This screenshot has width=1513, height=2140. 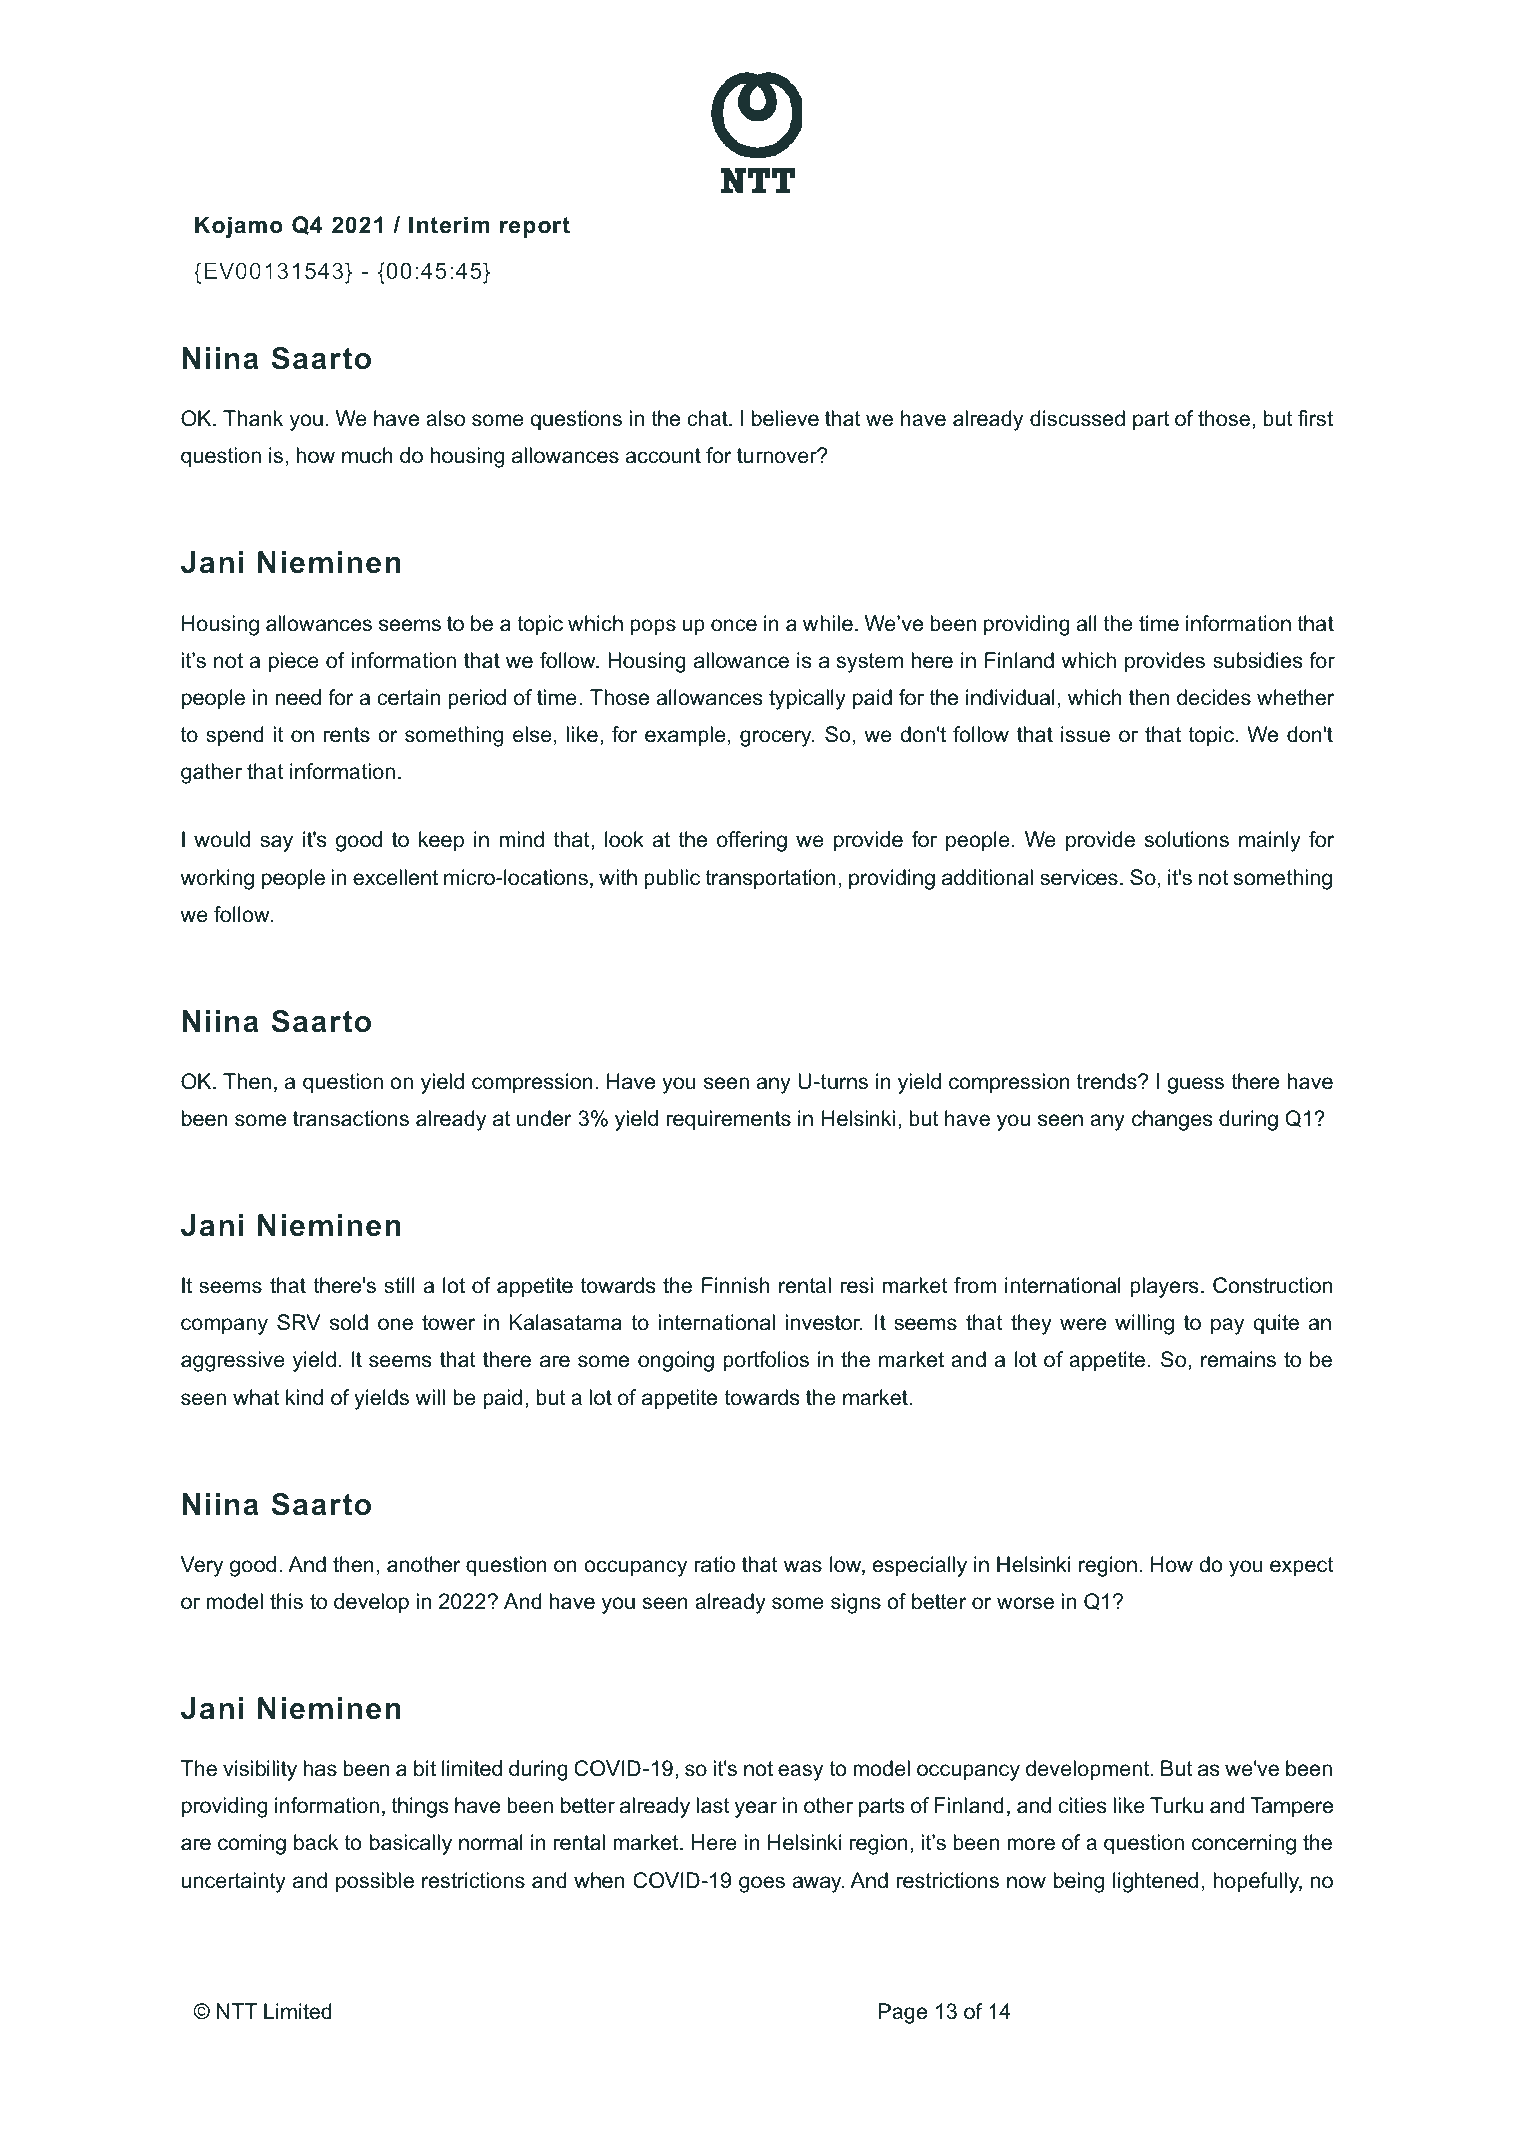 What do you see at coordinates (449, 225) in the screenshot?
I see `Interim` at bounding box center [449, 225].
